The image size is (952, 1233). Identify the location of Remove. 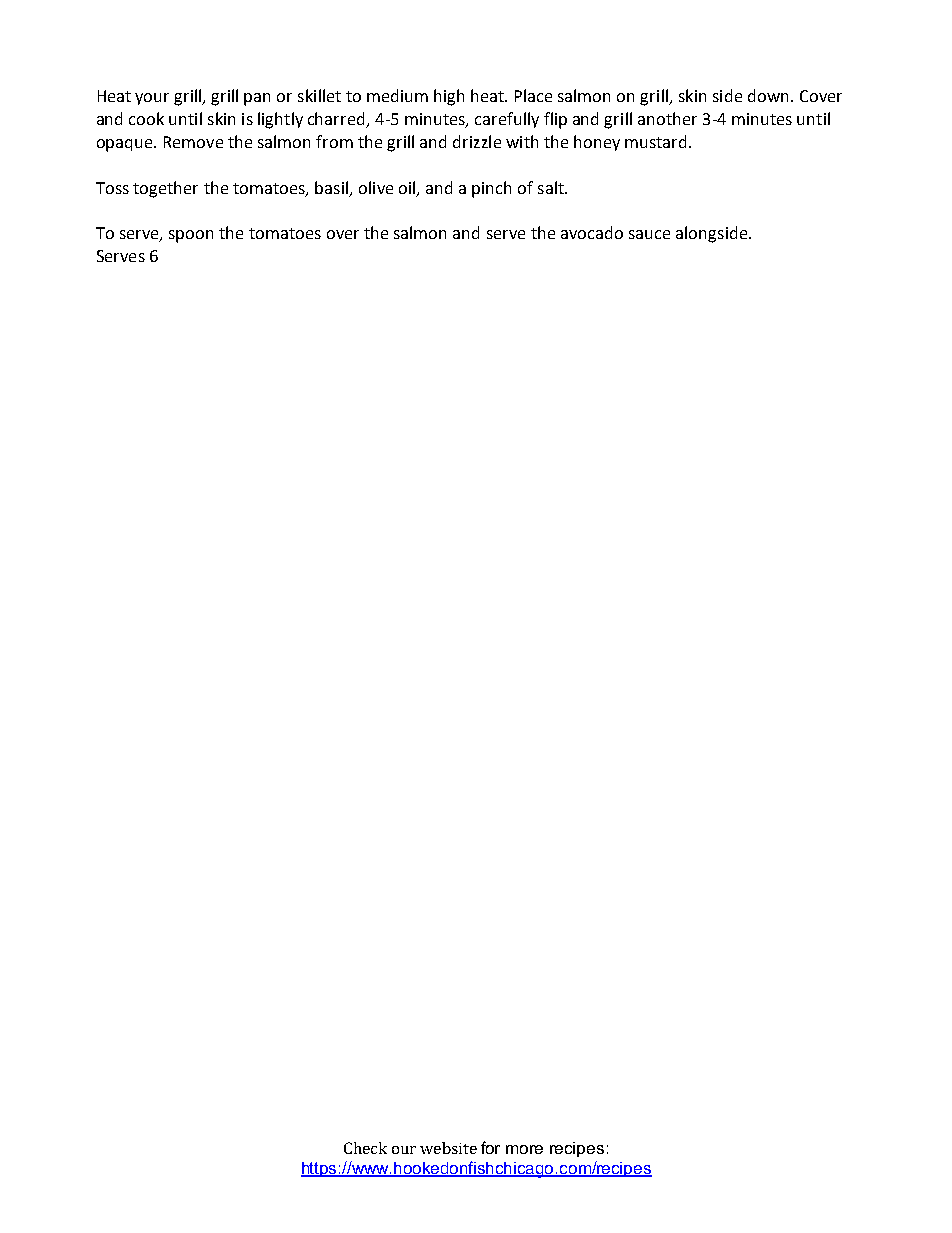
(193, 142).
